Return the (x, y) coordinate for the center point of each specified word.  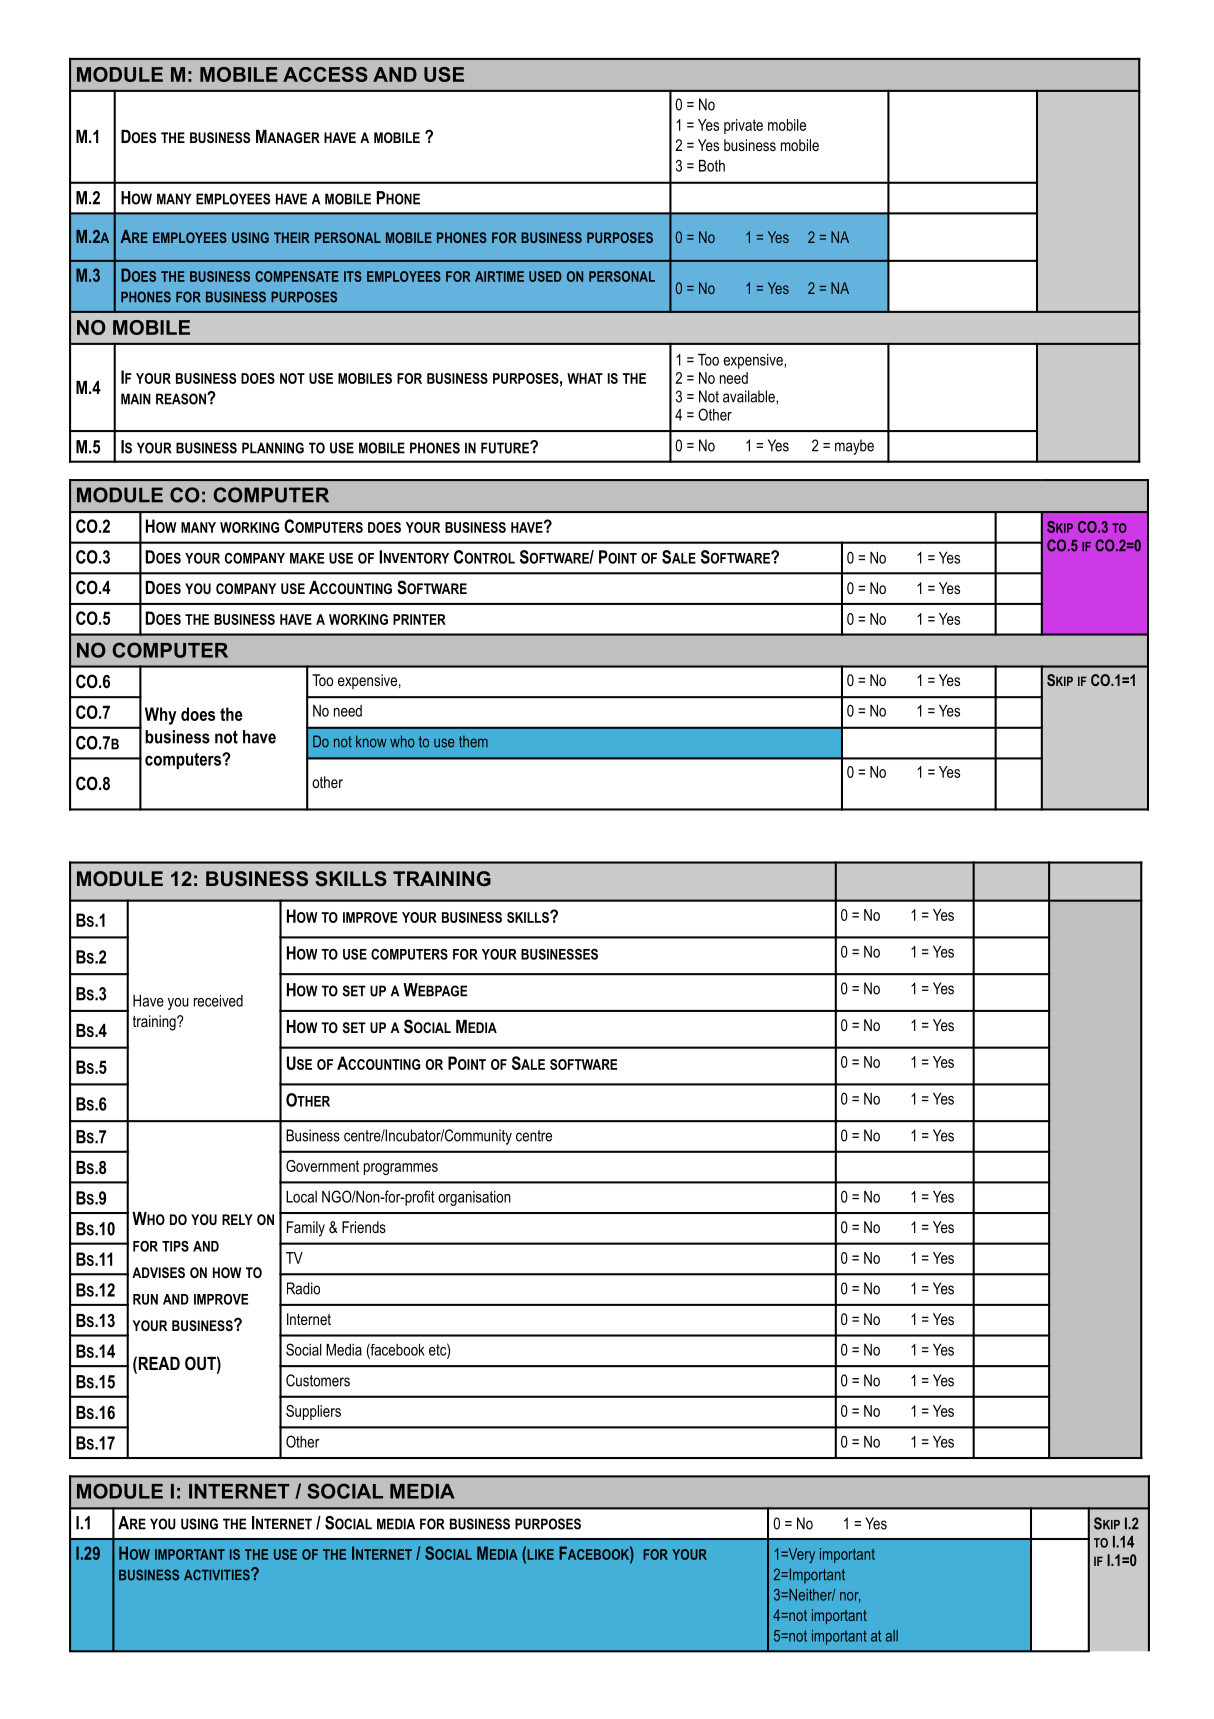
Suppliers (313, 1412)
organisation (474, 1198)
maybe (854, 447)
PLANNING (273, 448)
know (371, 741)
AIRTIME (499, 276)
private (743, 126)
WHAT (585, 378)
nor (850, 1597)
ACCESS (325, 74)
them (473, 742)
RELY (237, 1219)
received (218, 1001)
